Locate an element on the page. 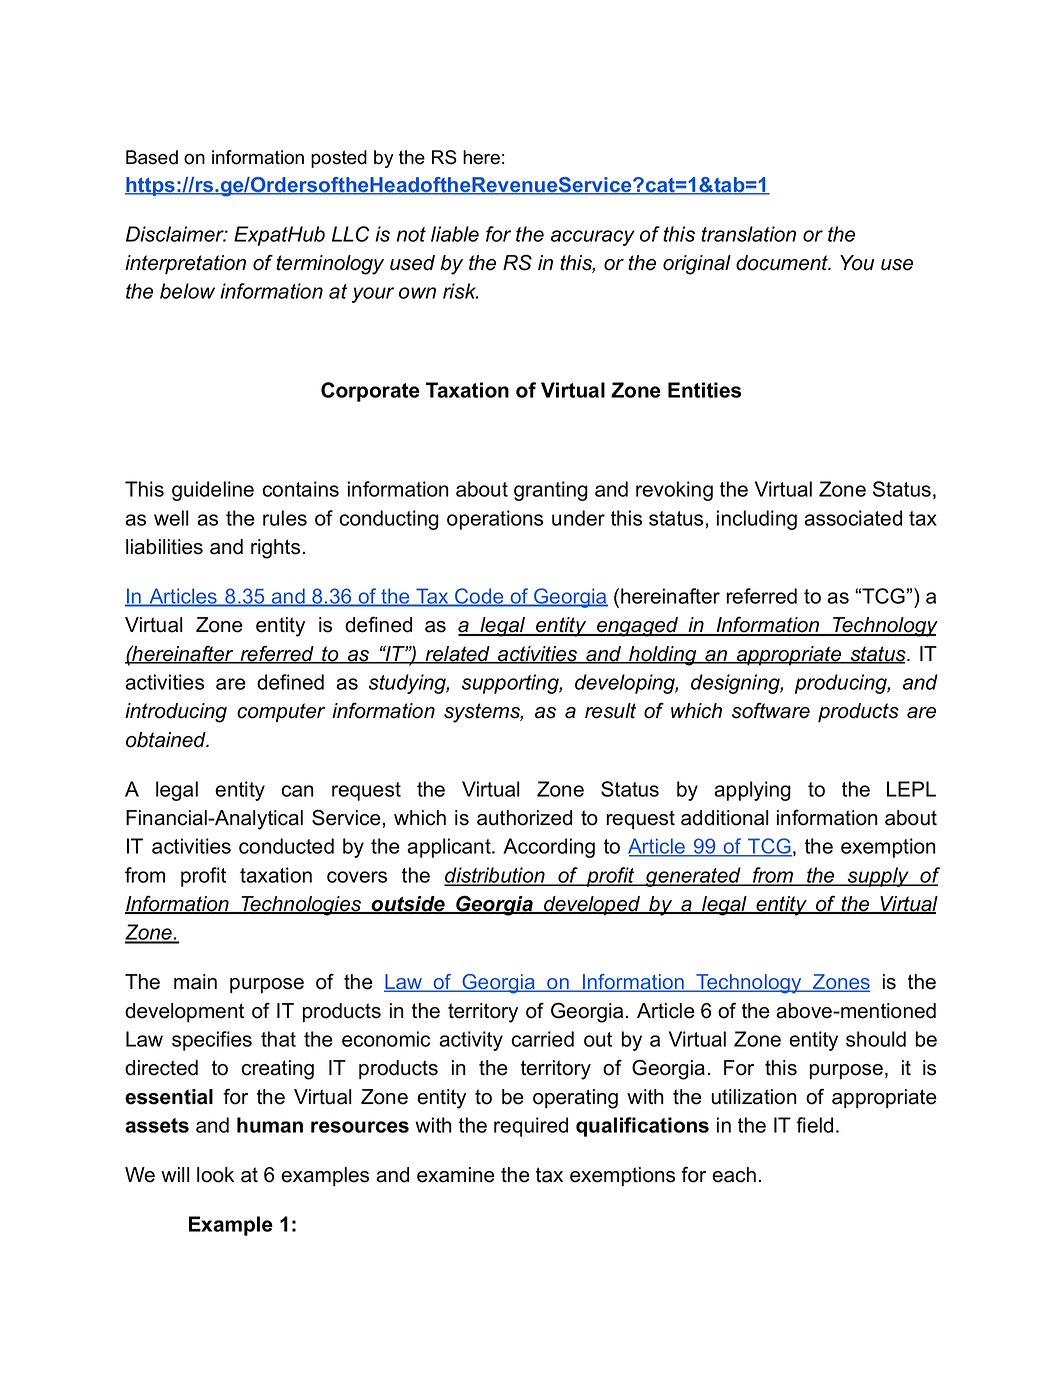 Image resolution: width=1063 pixels, height=1376 pixels. translation is located at coordinates (748, 234).
